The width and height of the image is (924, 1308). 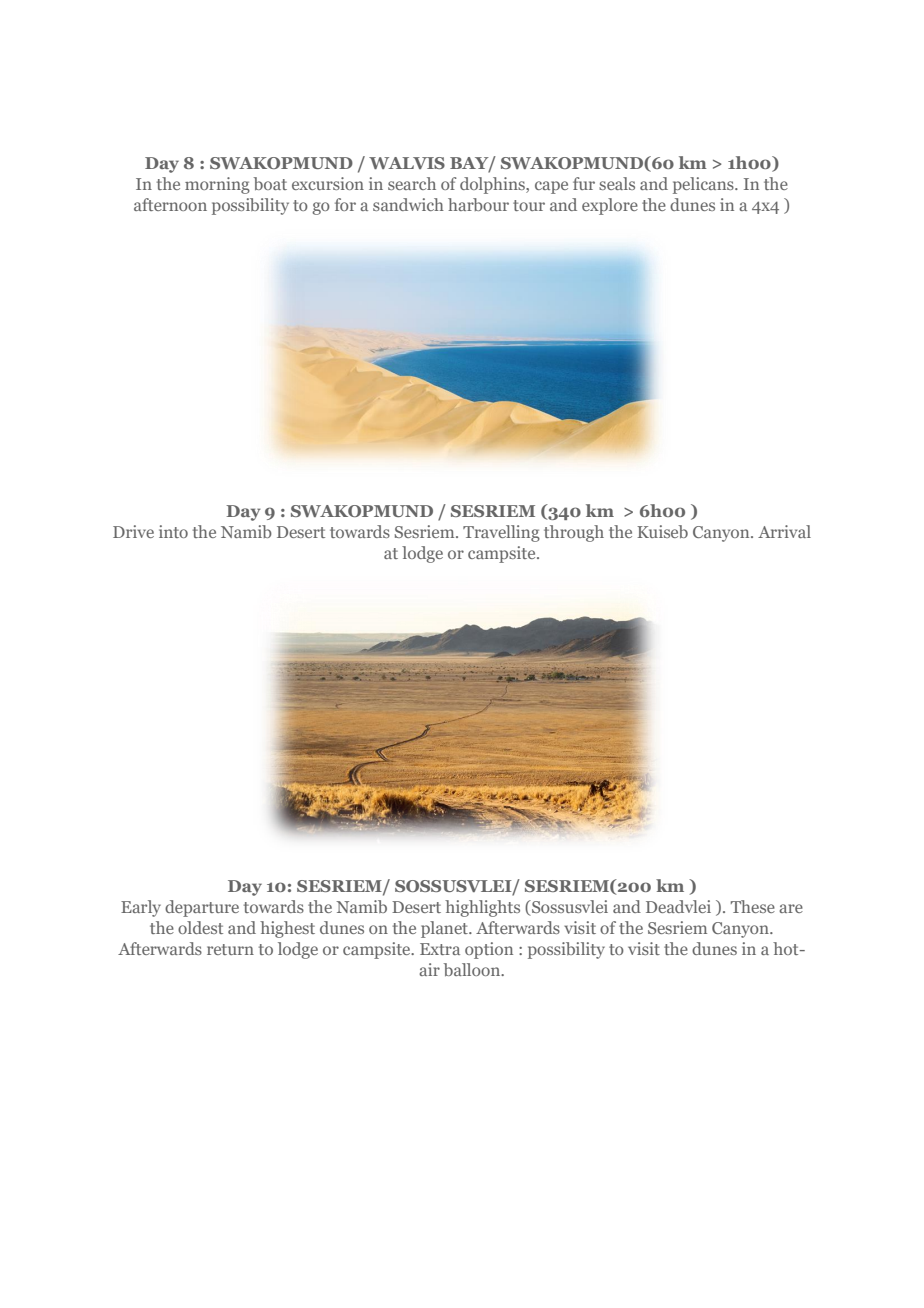 I want to click on seals, so click(x=617, y=183).
